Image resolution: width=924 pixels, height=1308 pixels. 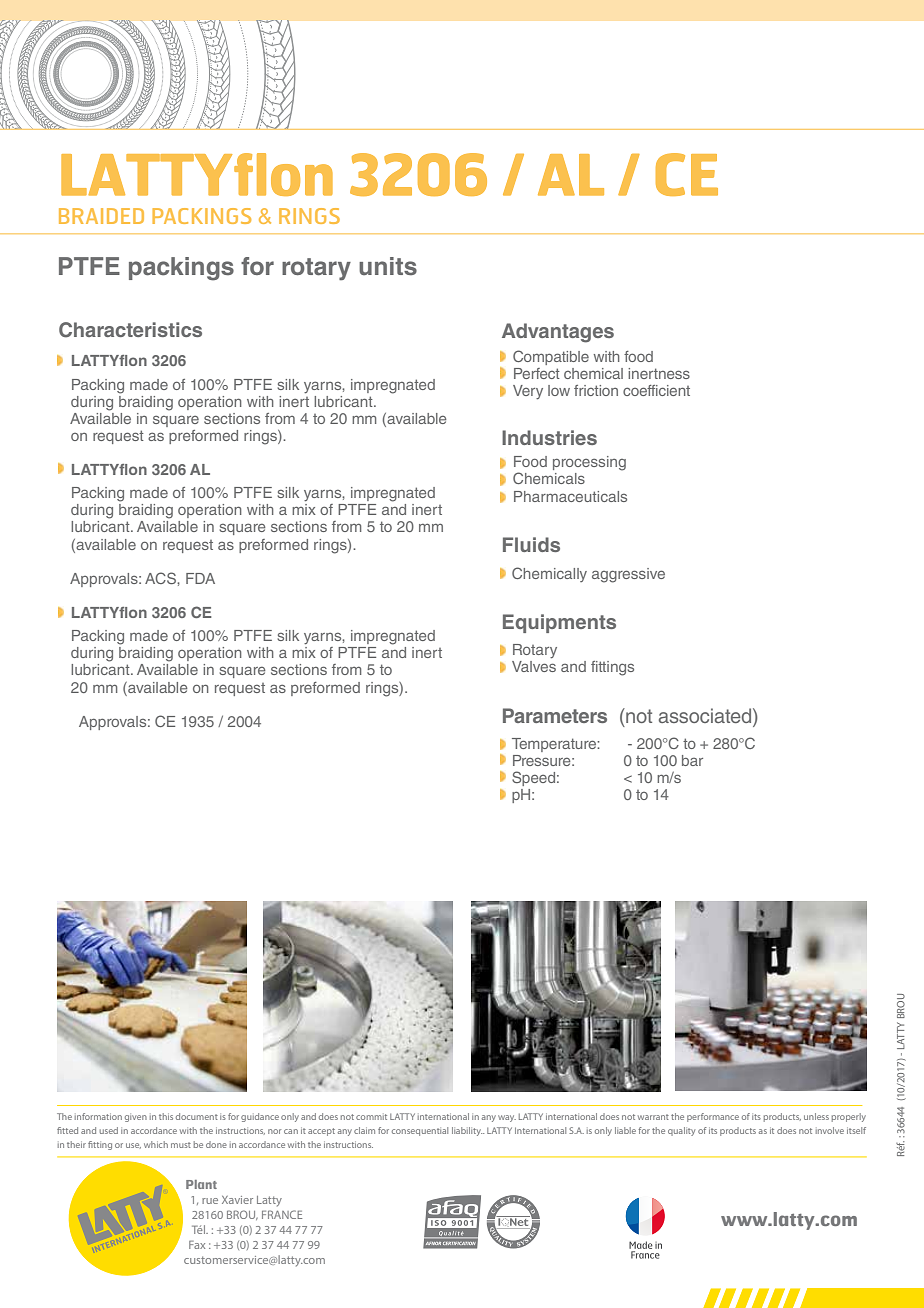 What do you see at coordinates (692, 760) in the image?
I see `bar` at bounding box center [692, 760].
